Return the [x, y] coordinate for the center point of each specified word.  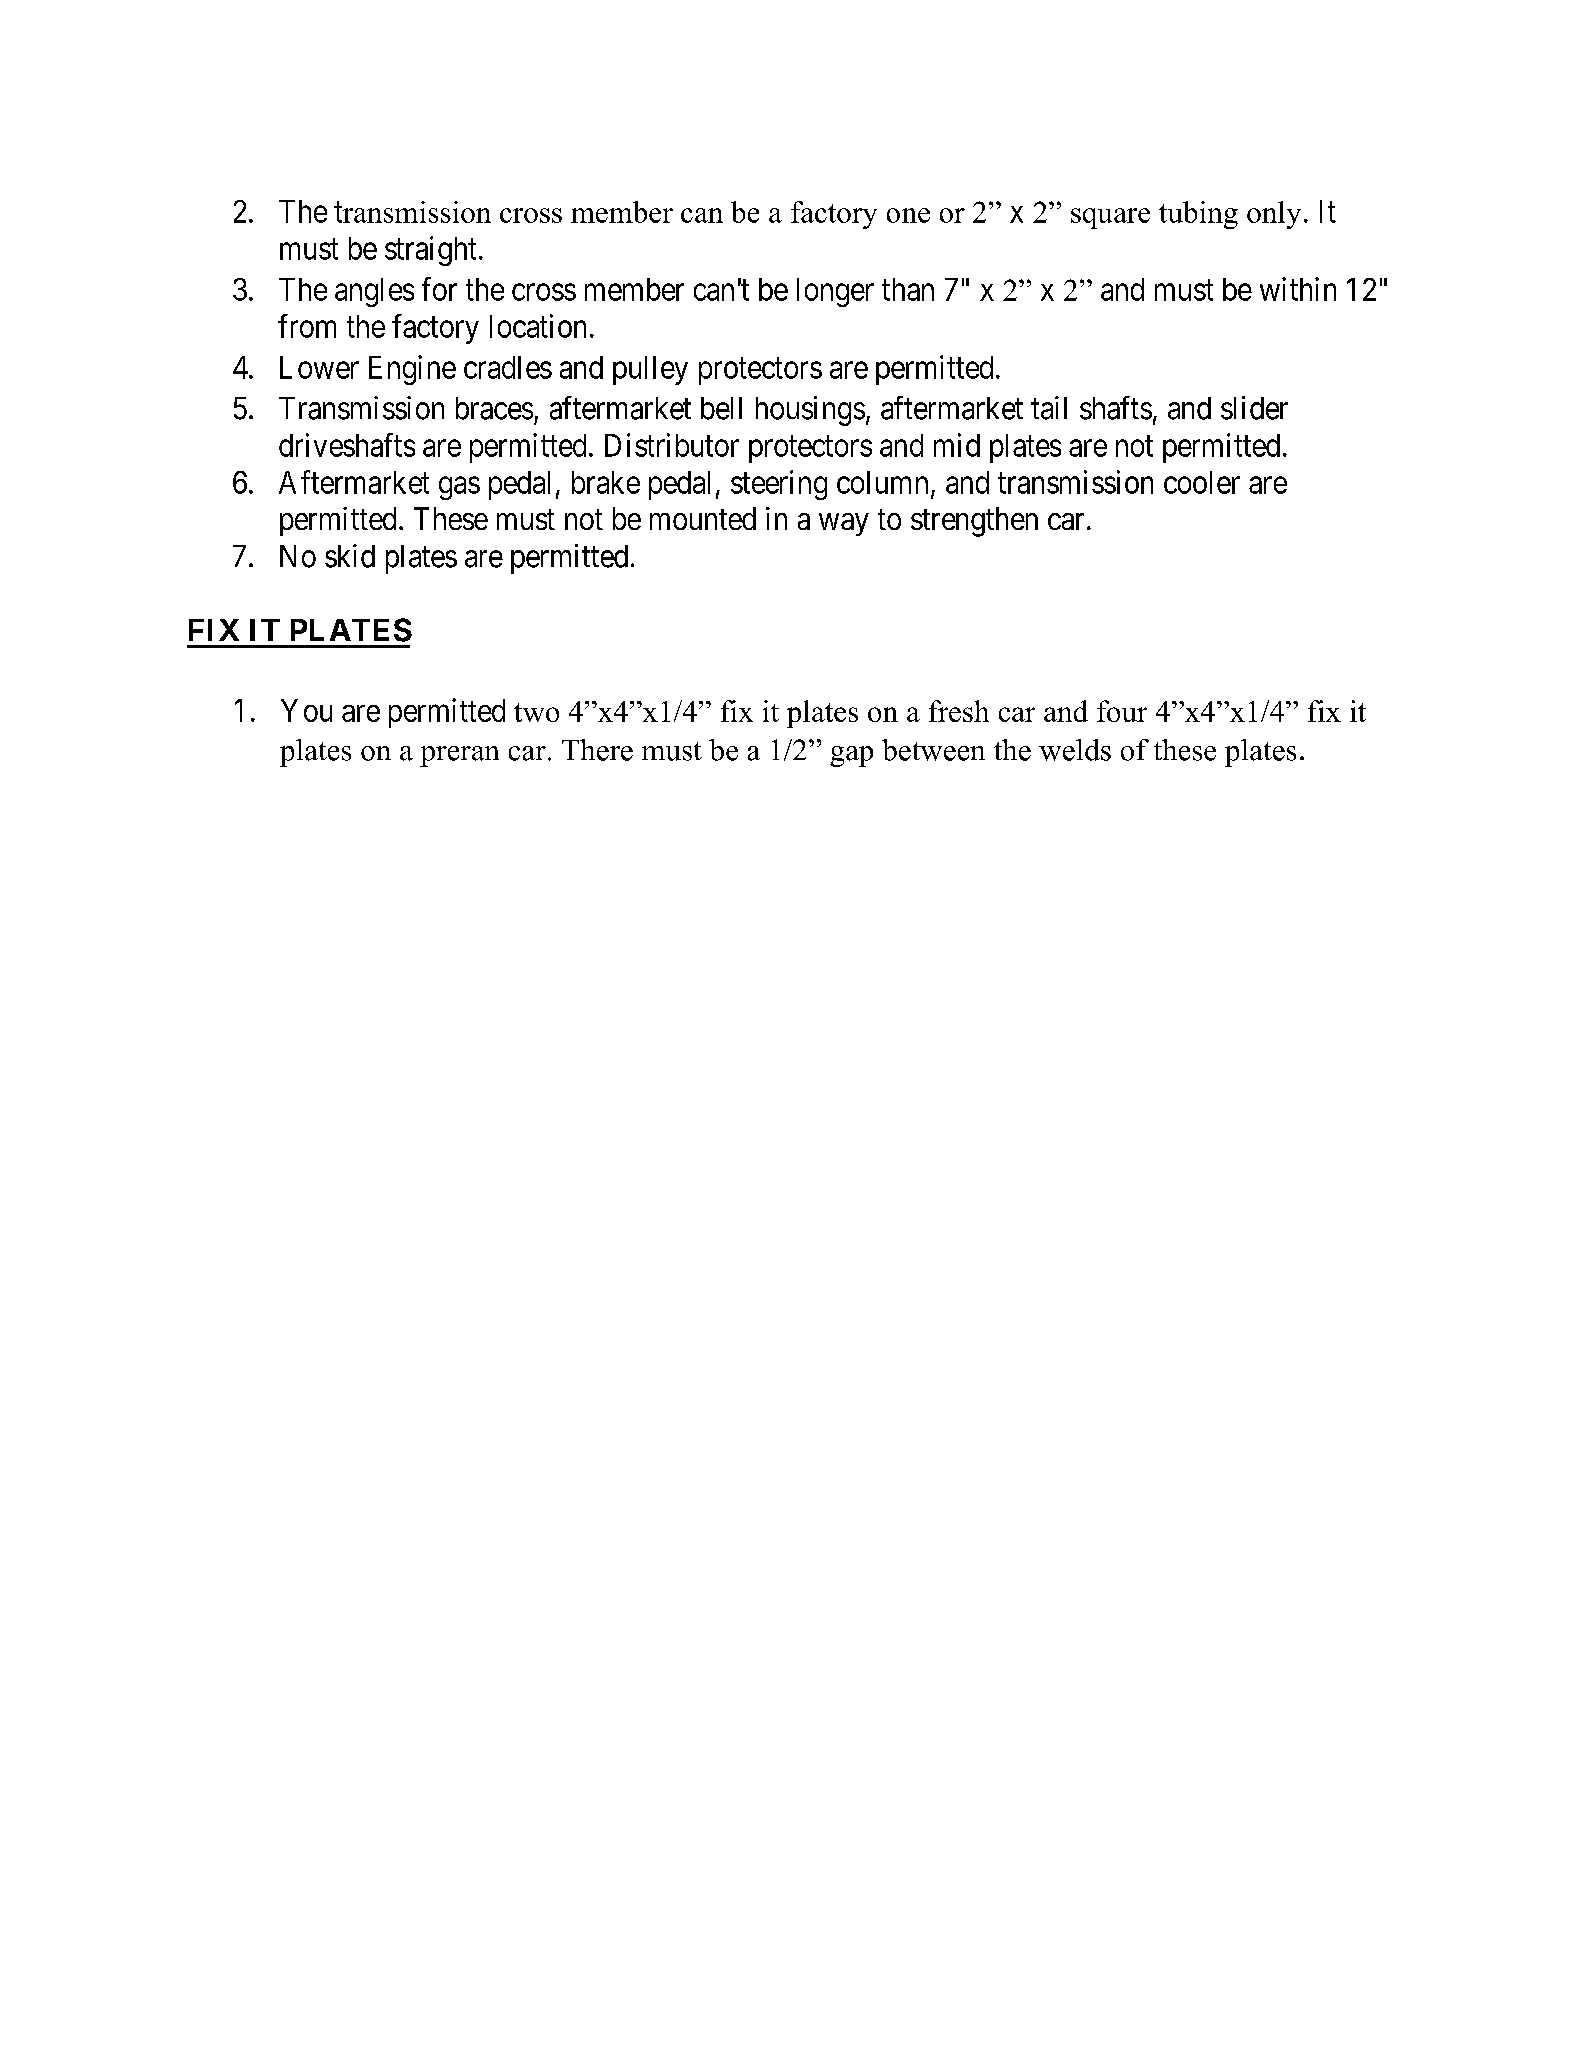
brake [606, 482]
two [536, 712]
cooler [1202, 482]
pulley [650, 370]
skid [350, 556]
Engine [412, 370]
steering [779, 485]
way [844, 524]
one [908, 215]
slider [1254, 408]
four [1122, 711]
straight [430, 251]
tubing [1198, 215]
